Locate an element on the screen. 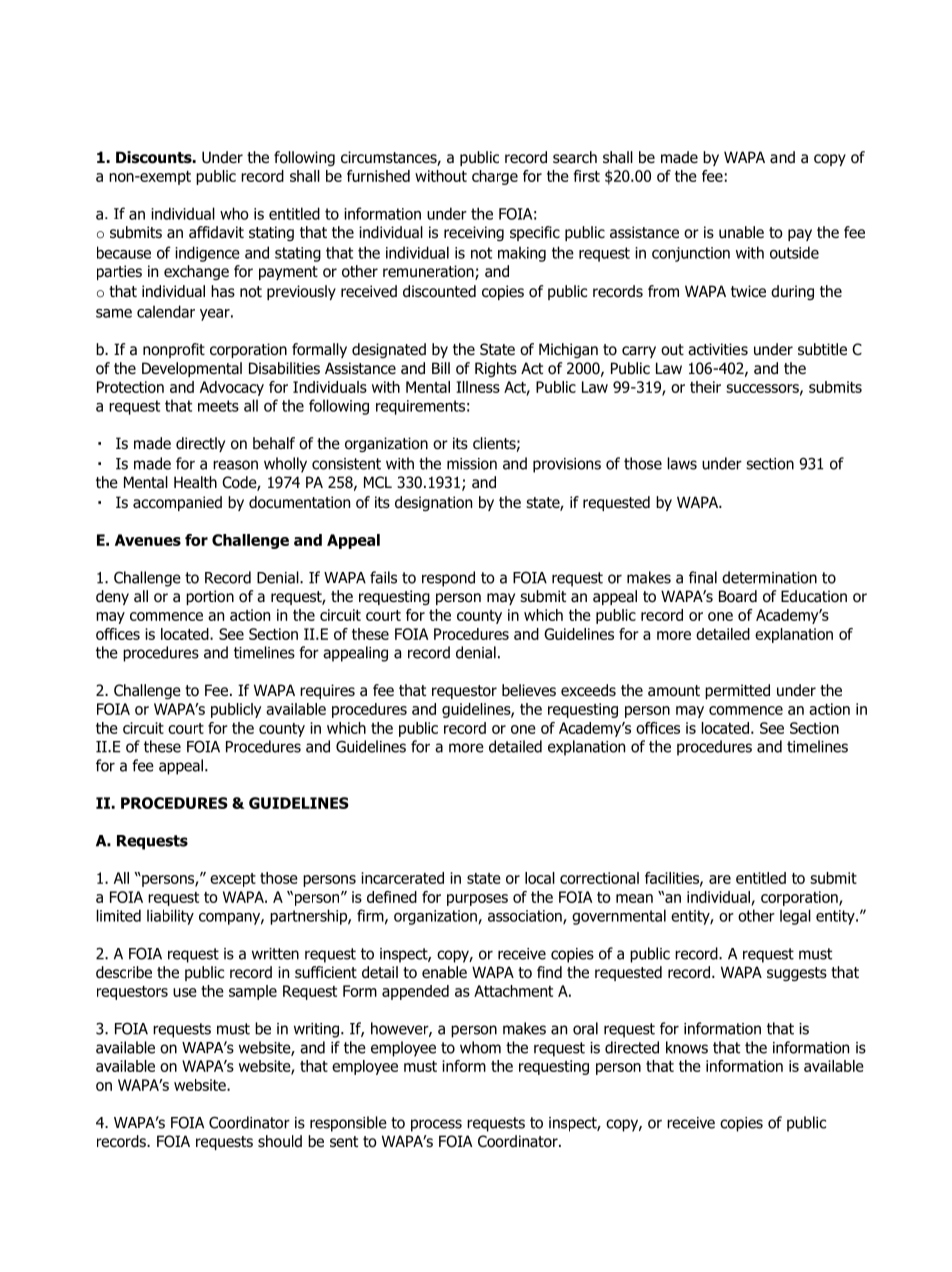  purposes is located at coordinates (477, 900).
